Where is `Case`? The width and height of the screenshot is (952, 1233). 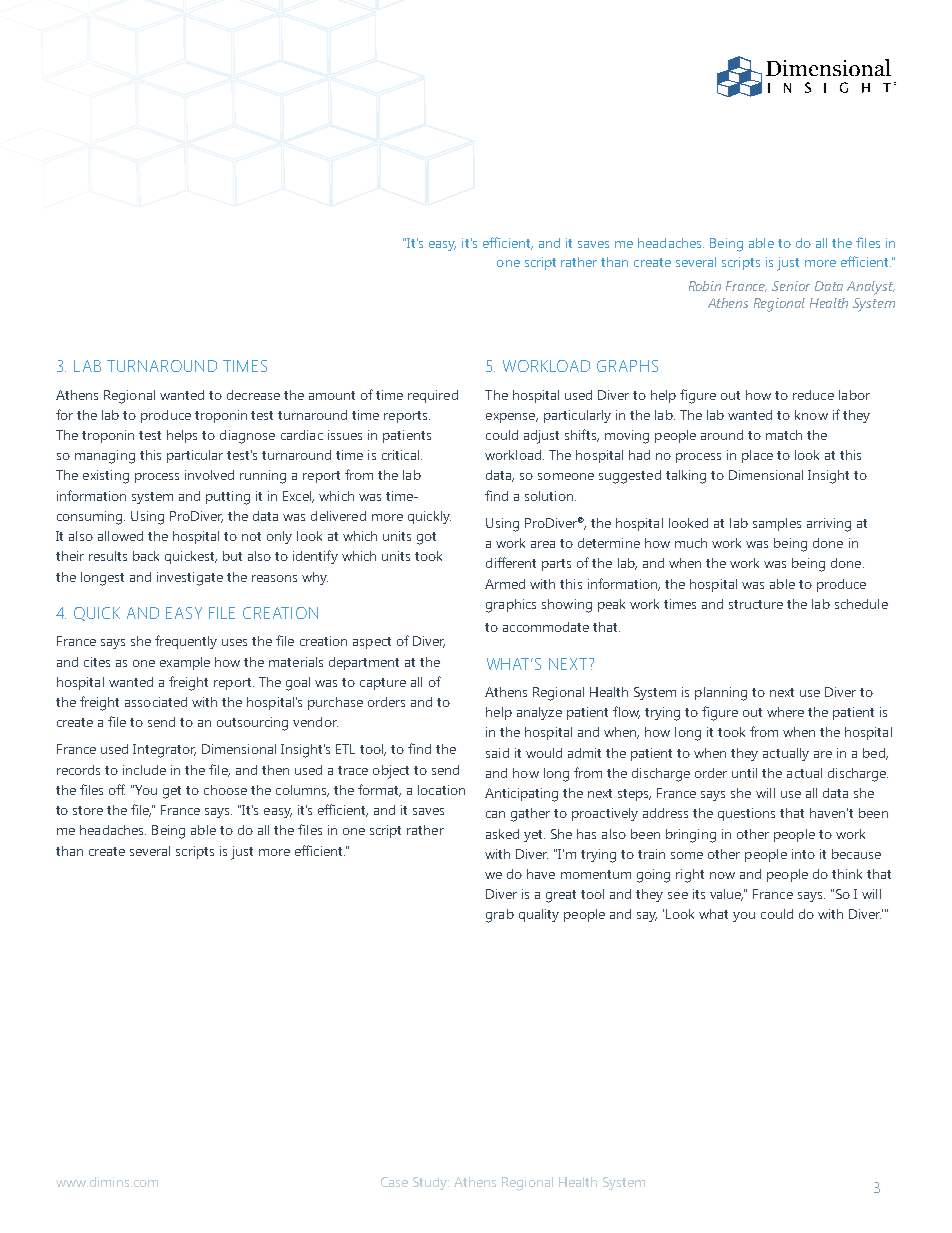 Case is located at coordinates (394, 1182).
